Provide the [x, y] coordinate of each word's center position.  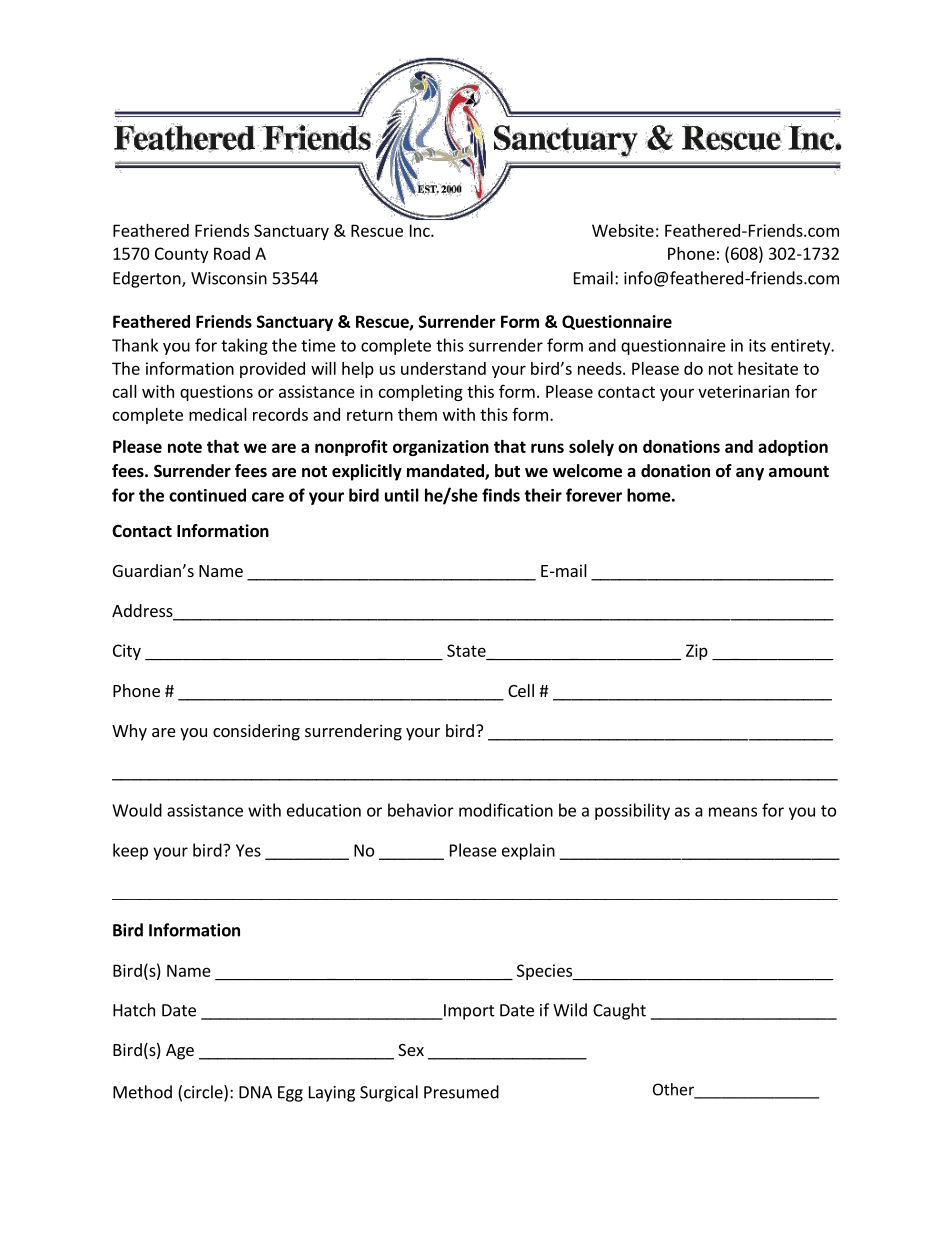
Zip [697, 652]
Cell [521, 690]
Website [623, 230]
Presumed [461, 1092]
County [181, 255]
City [127, 652]
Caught [619, 1011]
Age [180, 1052]
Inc [421, 230]
